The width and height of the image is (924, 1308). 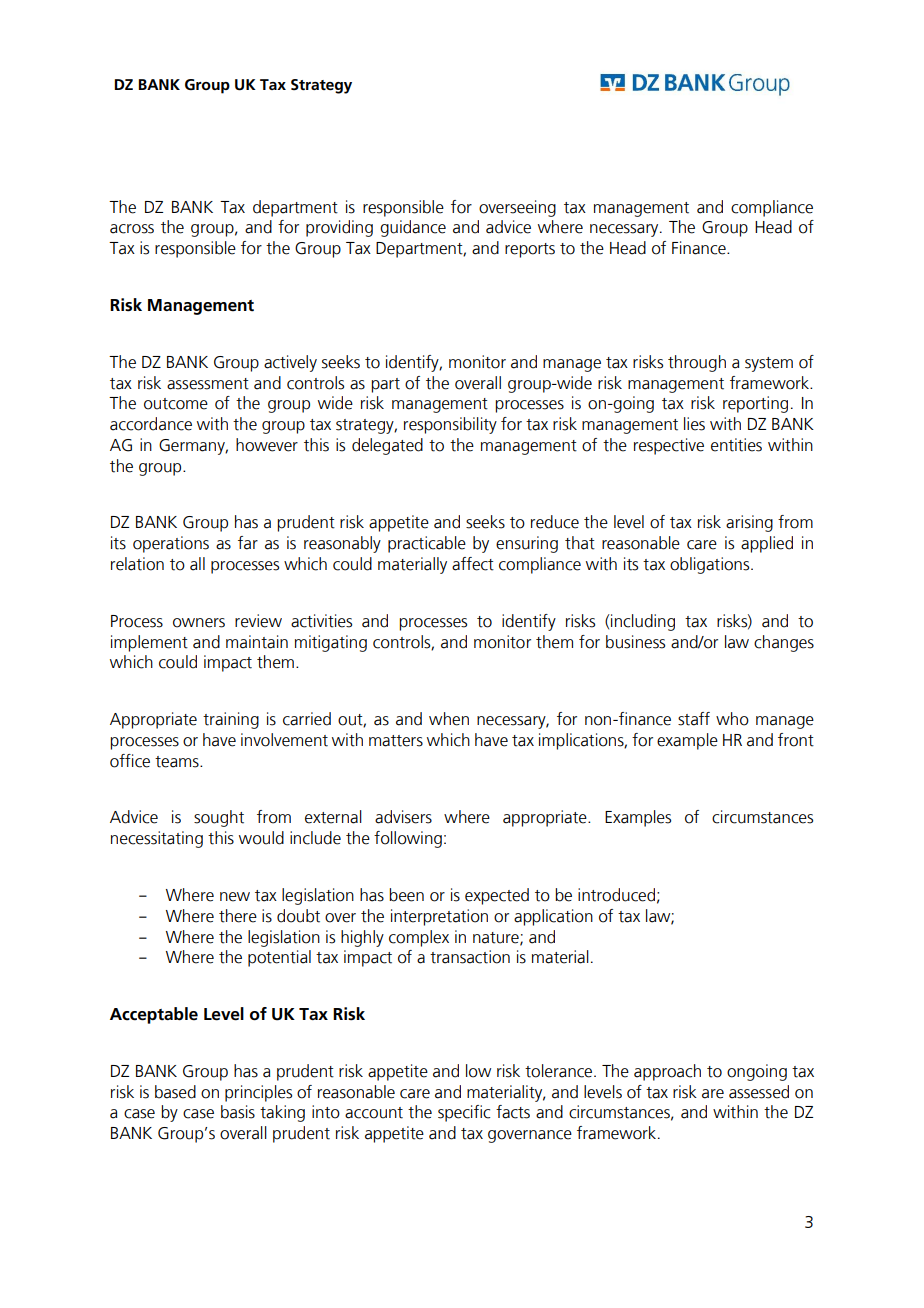 What do you see at coordinates (697, 363) in the image?
I see `through` at bounding box center [697, 363].
